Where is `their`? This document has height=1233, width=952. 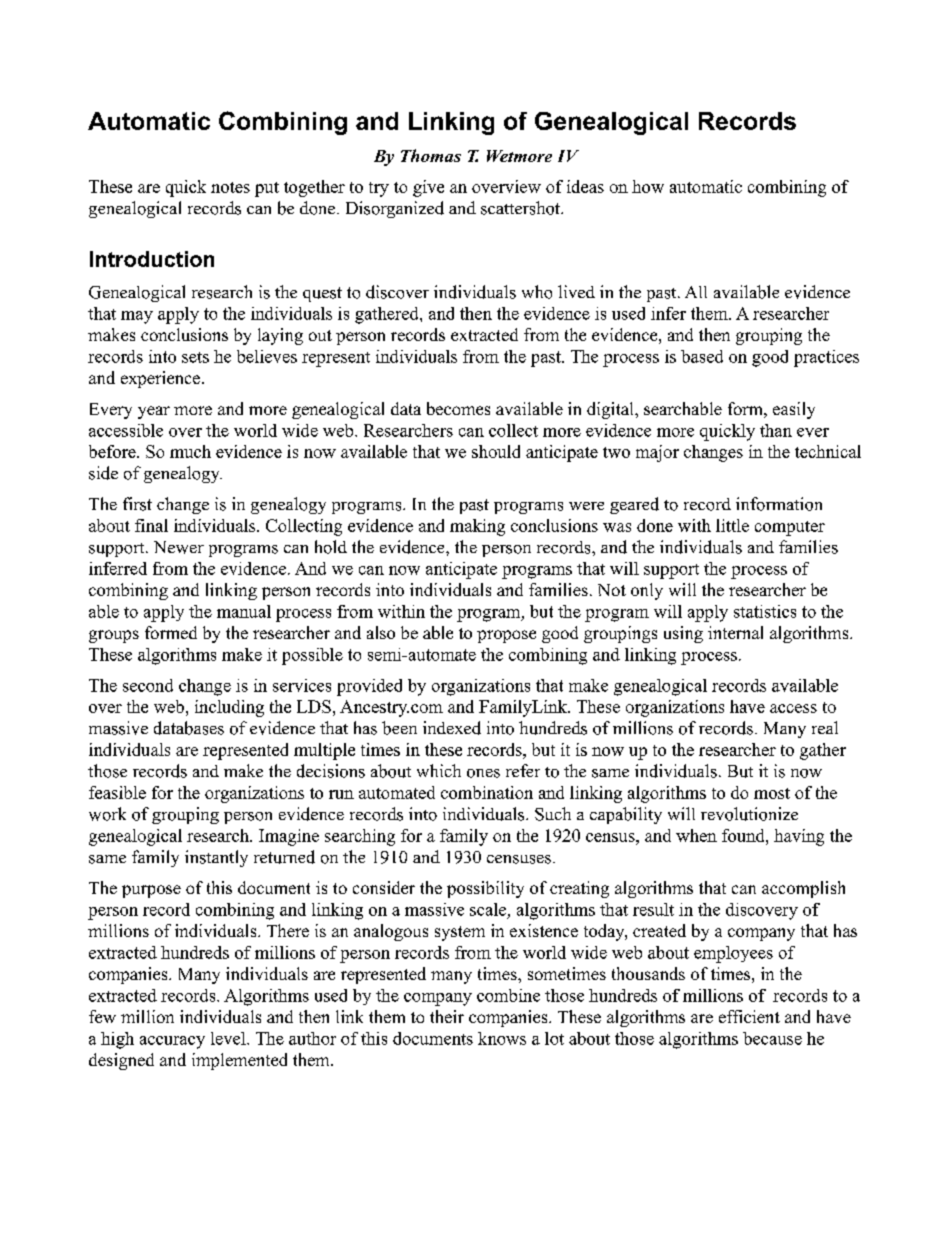
their is located at coordinates (447, 1016).
